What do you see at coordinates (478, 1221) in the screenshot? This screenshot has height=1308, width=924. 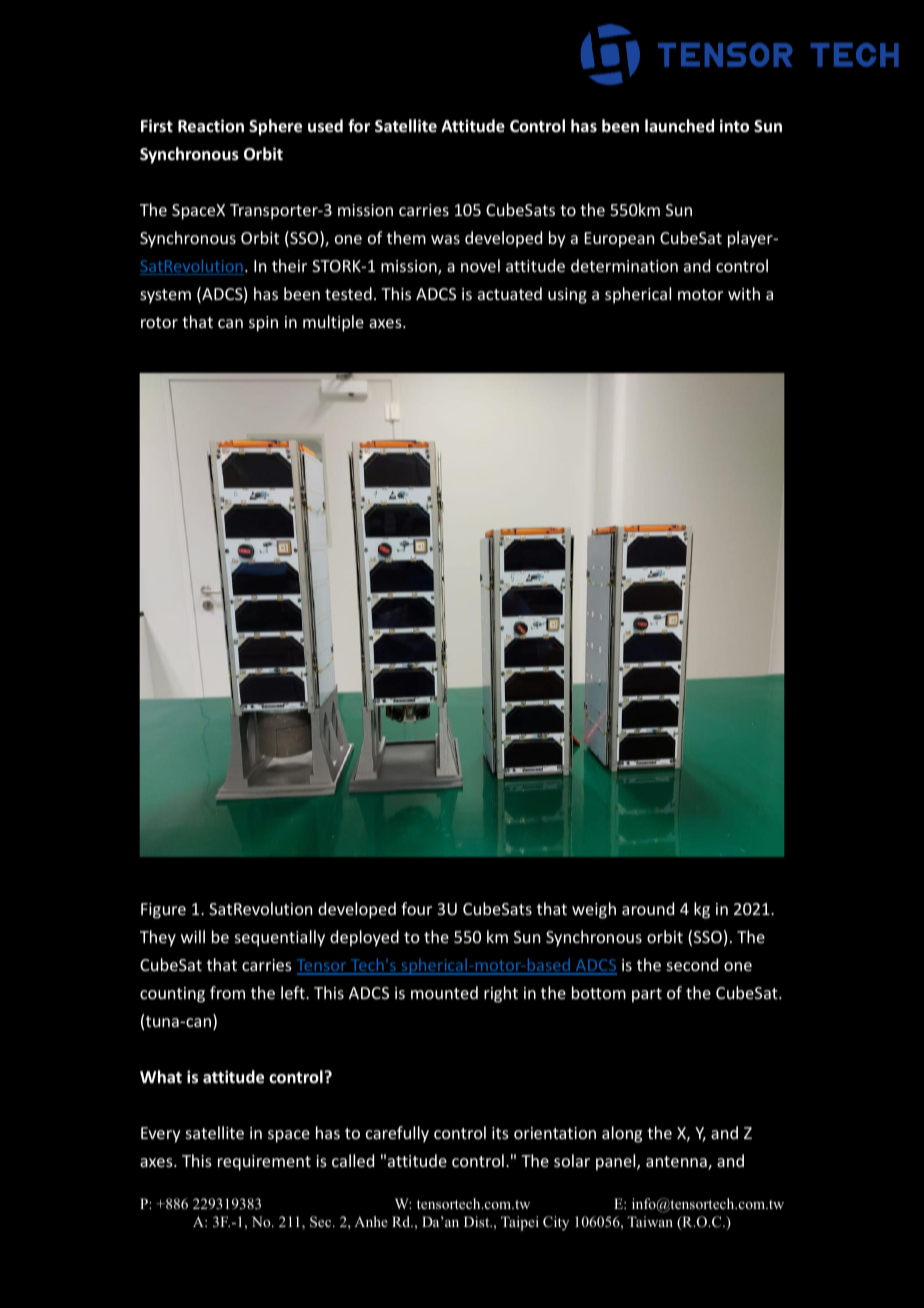 I see `Dist` at bounding box center [478, 1221].
